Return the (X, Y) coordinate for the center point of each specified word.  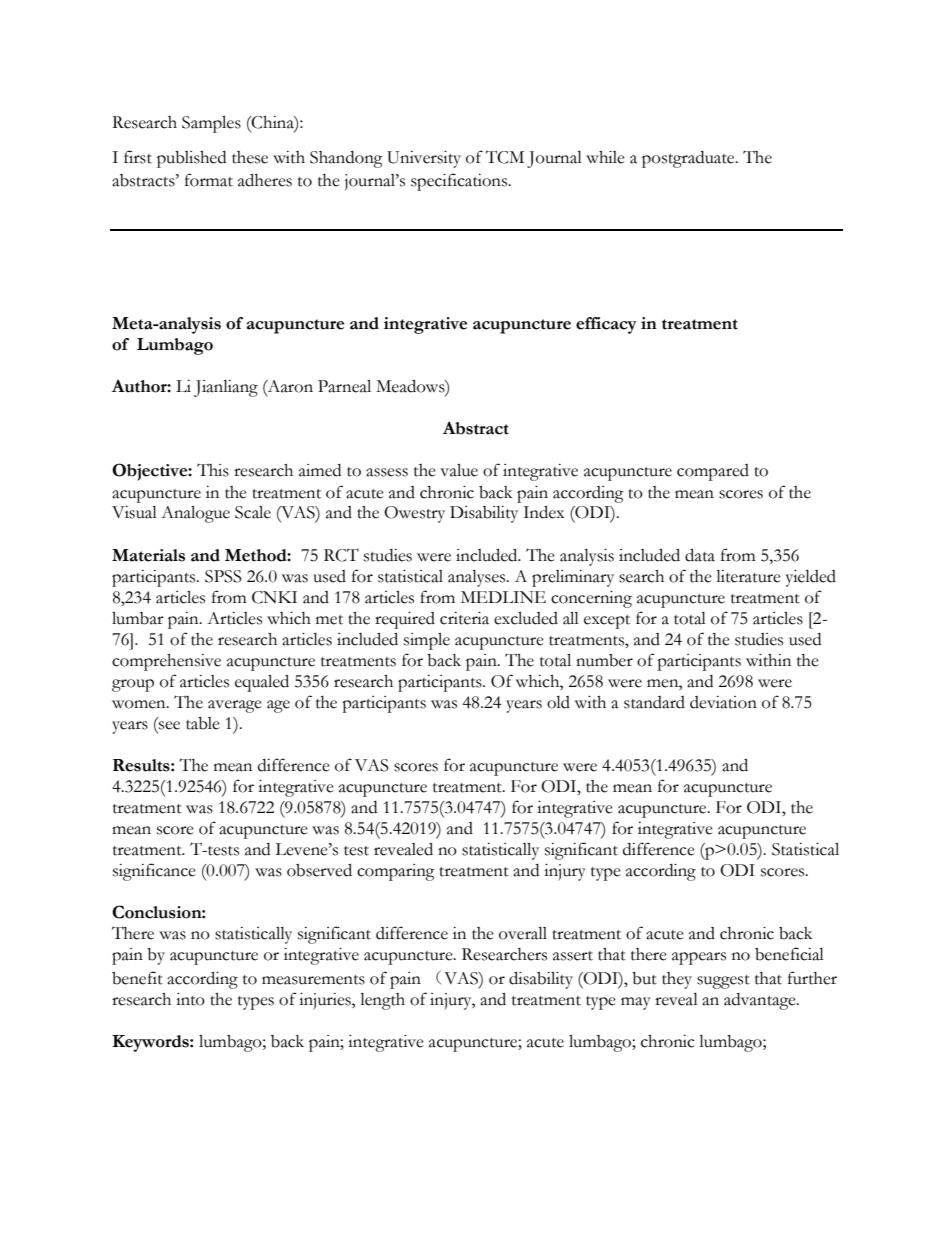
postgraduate (689, 159)
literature (748, 576)
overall (523, 933)
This (213, 470)
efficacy (606, 325)
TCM (504, 157)
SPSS (223, 576)
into (190, 999)
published (191, 159)
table (203, 723)
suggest (723, 982)
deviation (723, 702)
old (558, 702)
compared (713, 472)
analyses (478, 578)
